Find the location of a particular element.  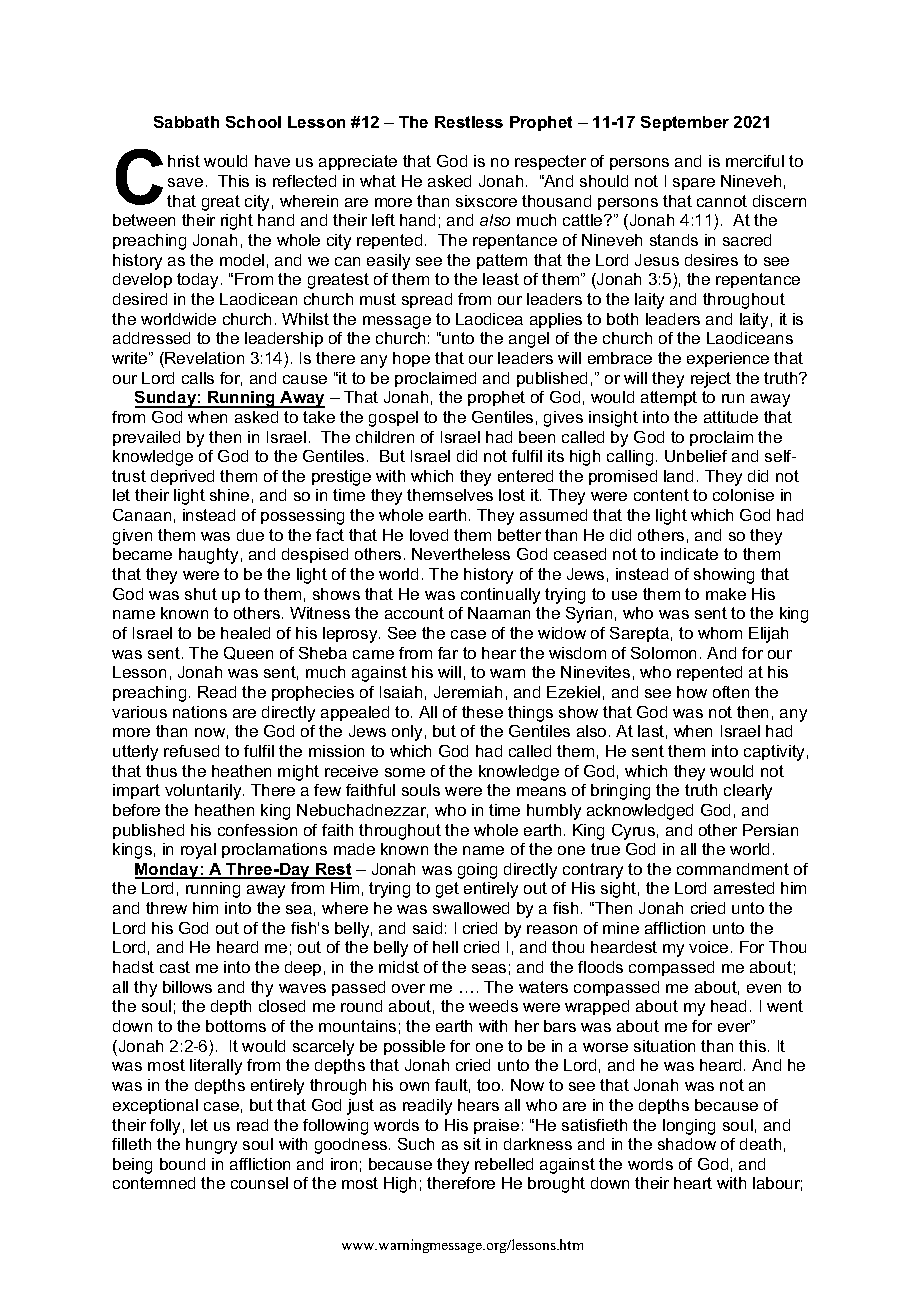

land is located at coordinates (678, 476).
